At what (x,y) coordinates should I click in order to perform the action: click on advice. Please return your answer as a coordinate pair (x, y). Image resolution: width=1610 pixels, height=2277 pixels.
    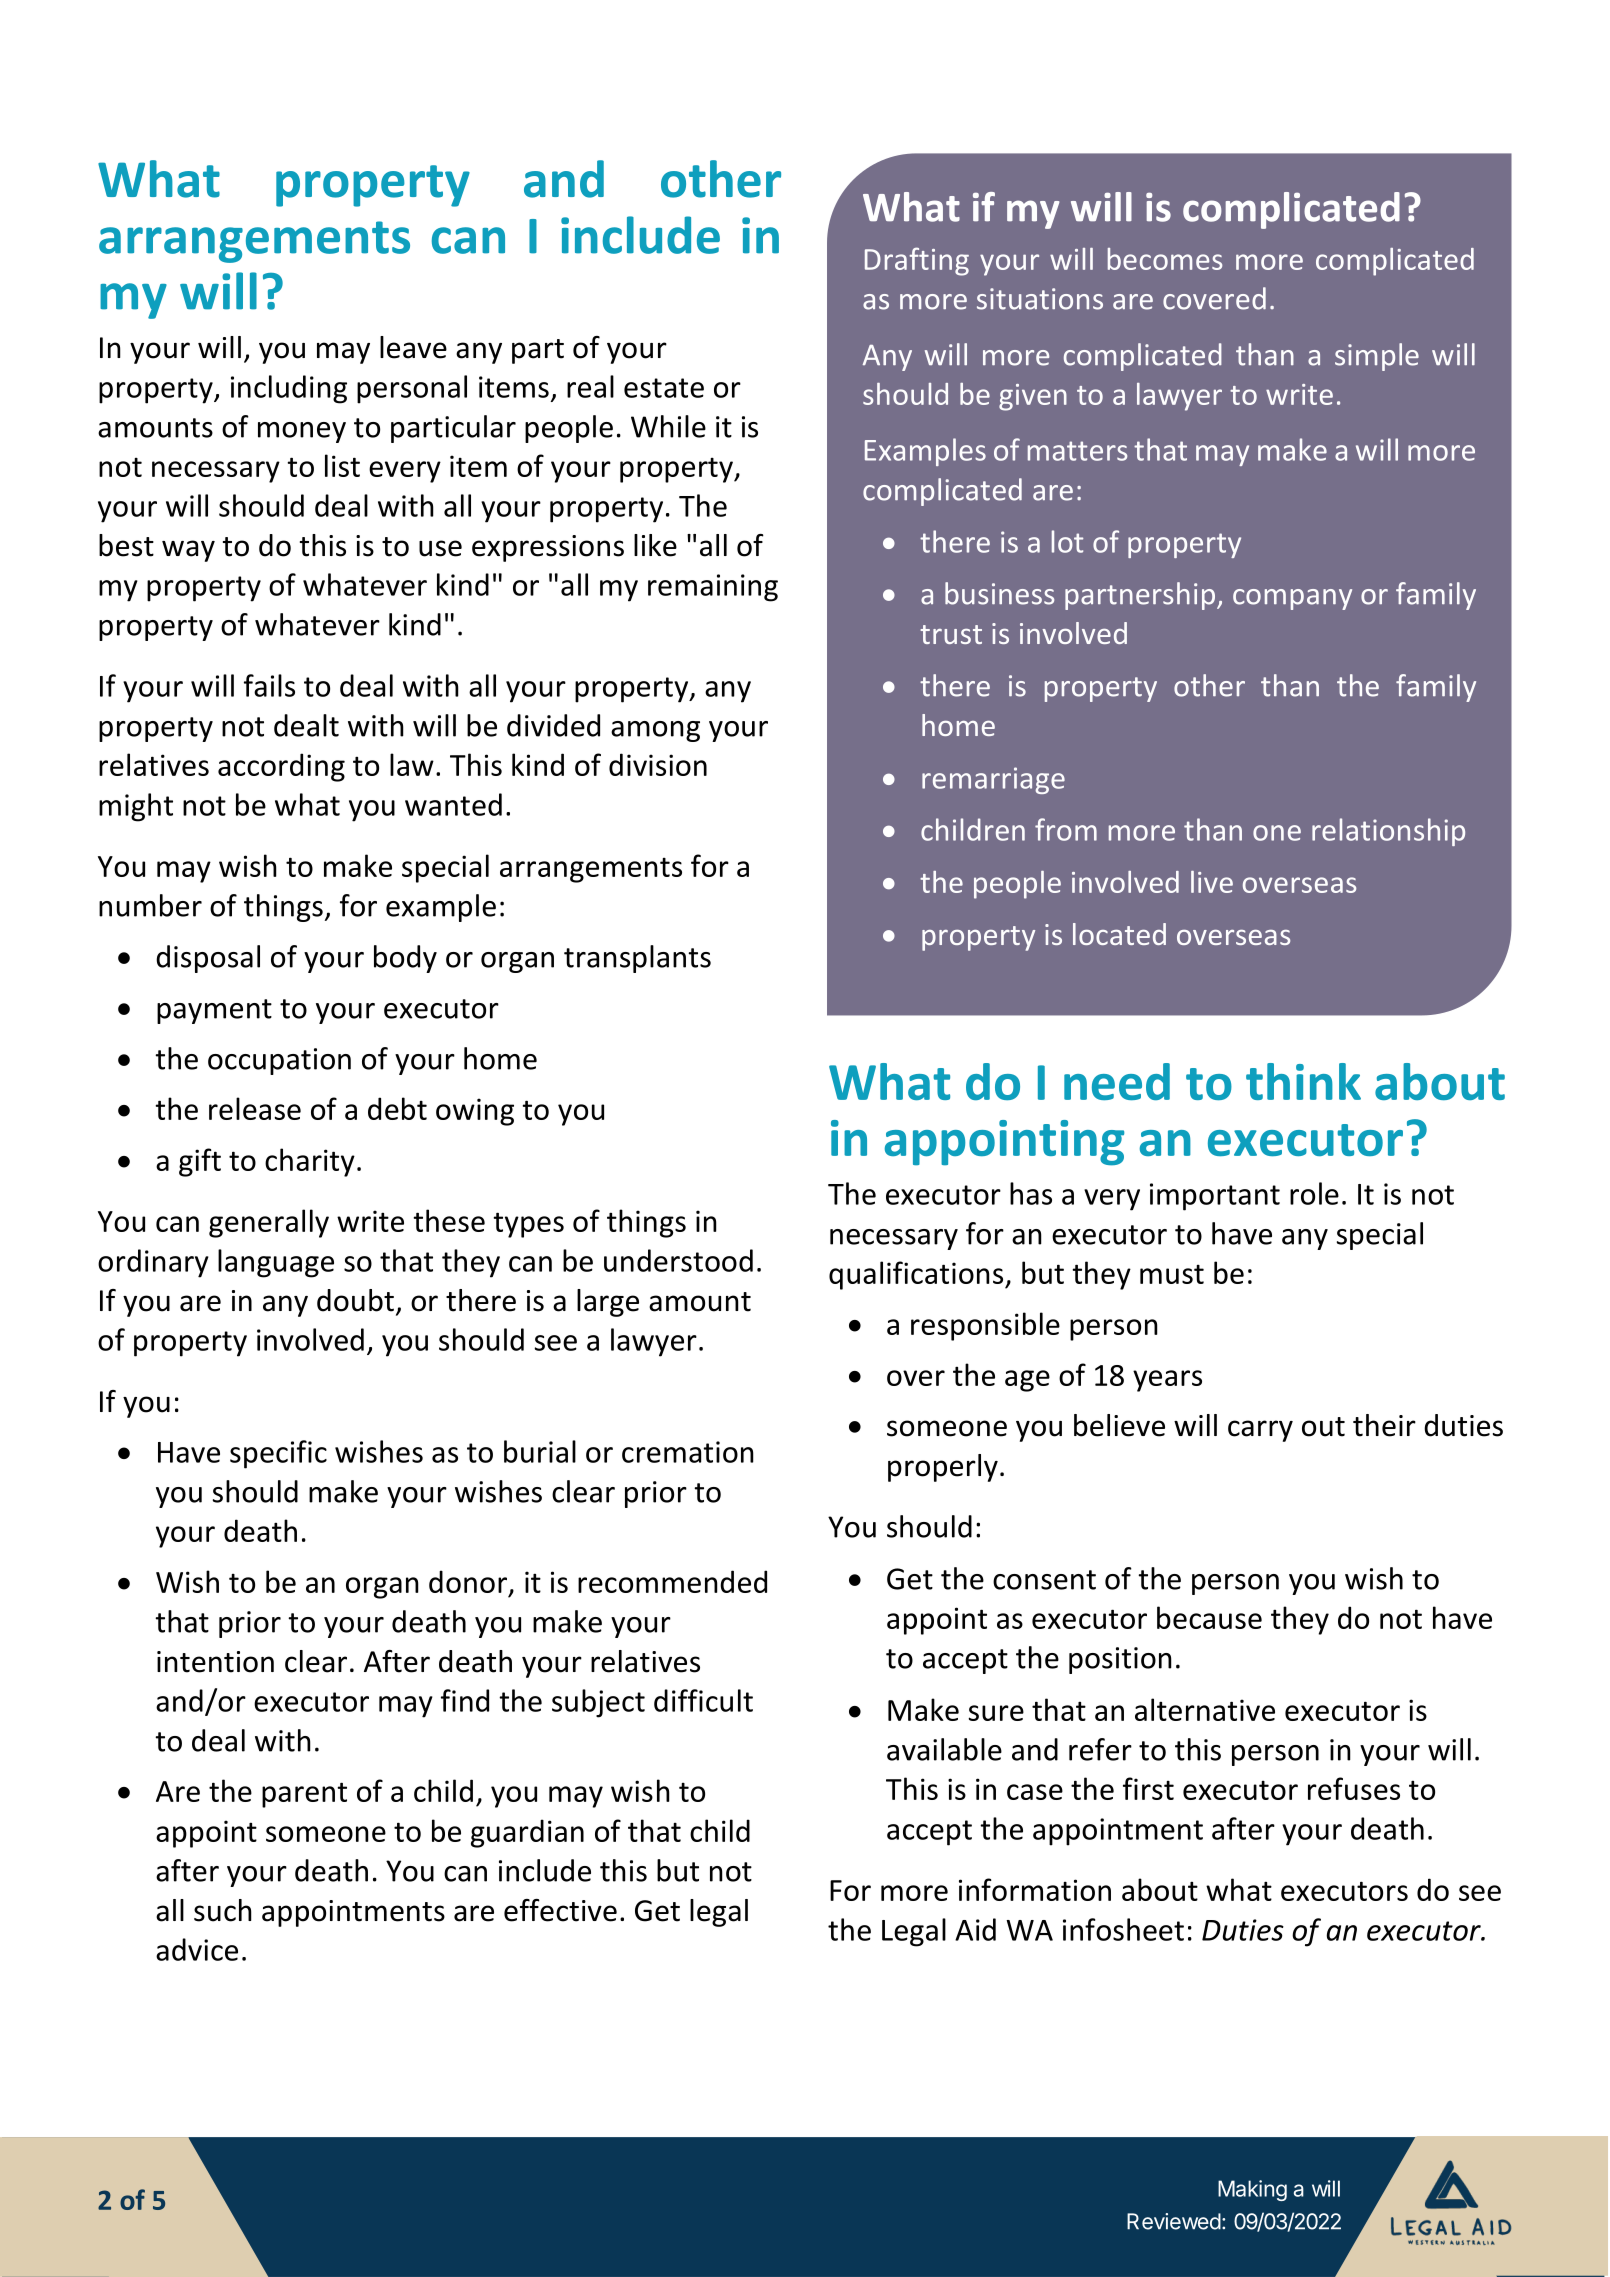
    Looking at the image, I should click on (197, 1949).
